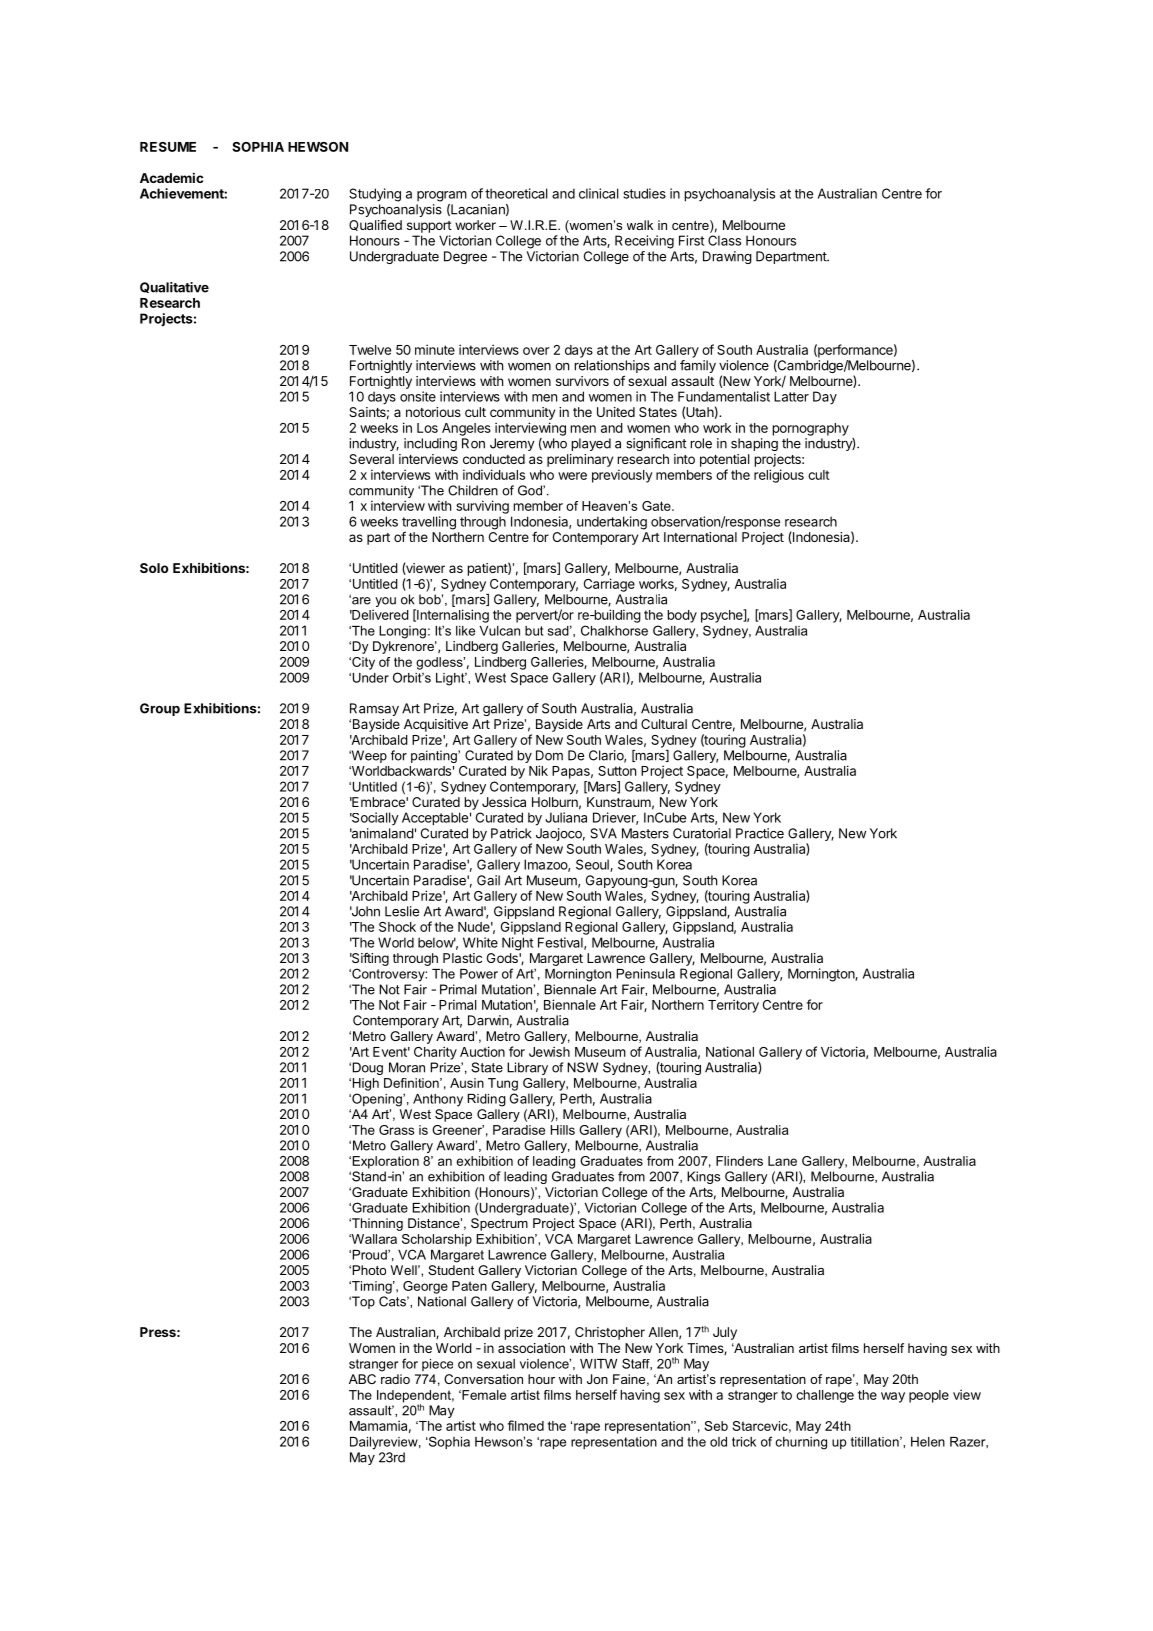  What do you see at coordinates (172, 177) in the screenshot?
I see `Academic` at bounding box center [172, 177].
